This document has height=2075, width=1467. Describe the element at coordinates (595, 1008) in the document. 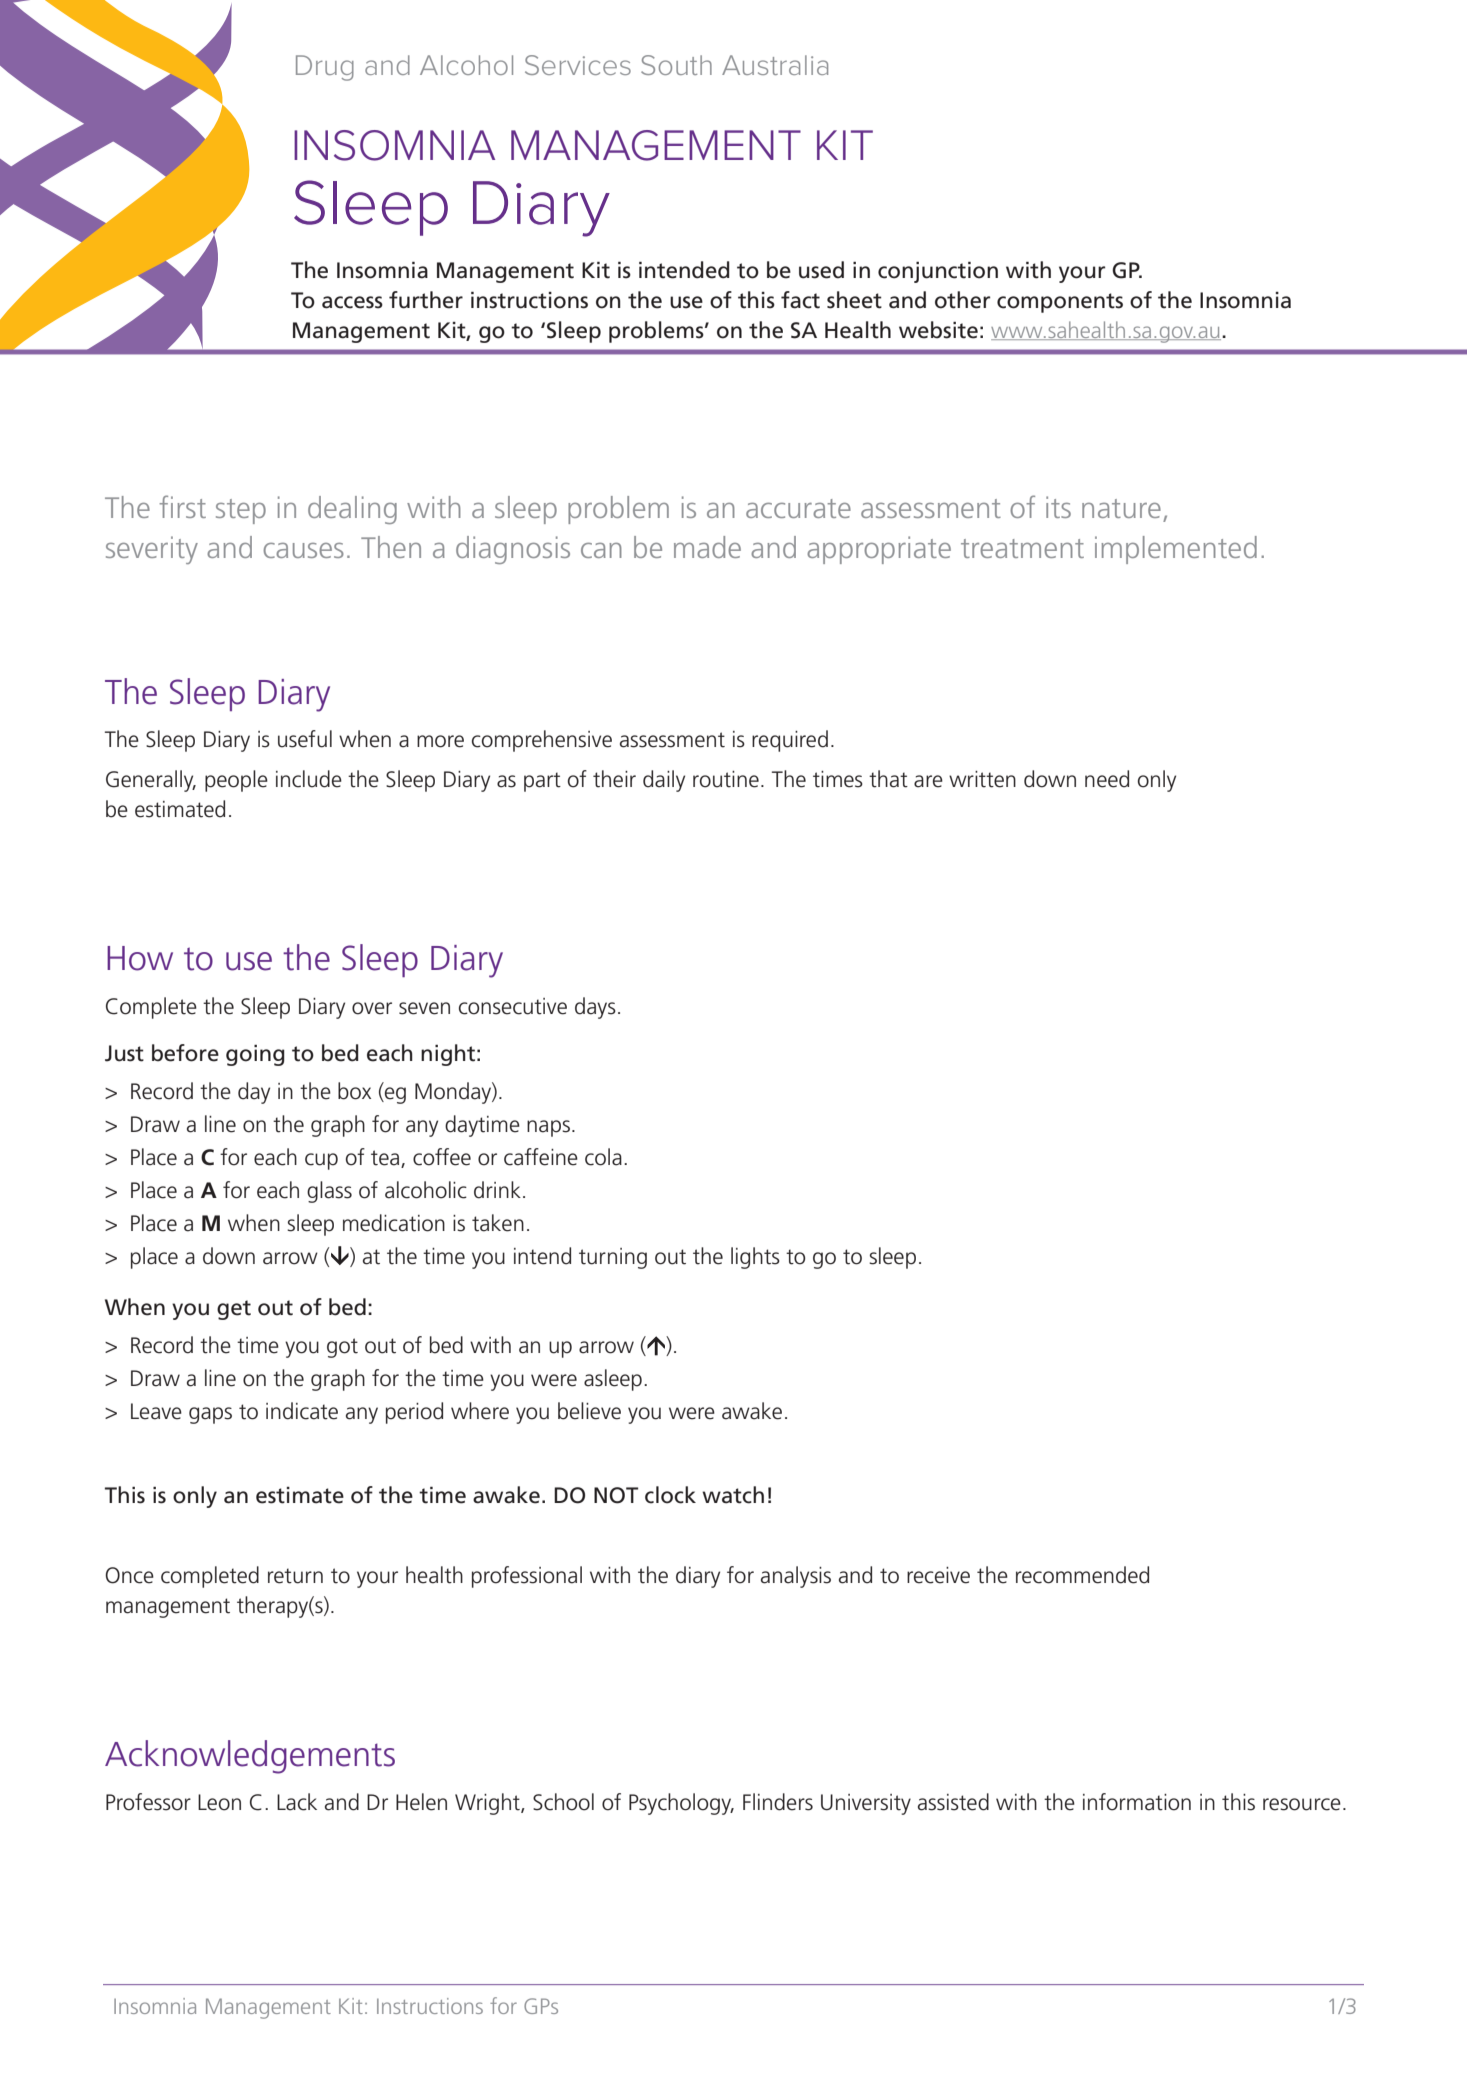

I see `days` at that location.
